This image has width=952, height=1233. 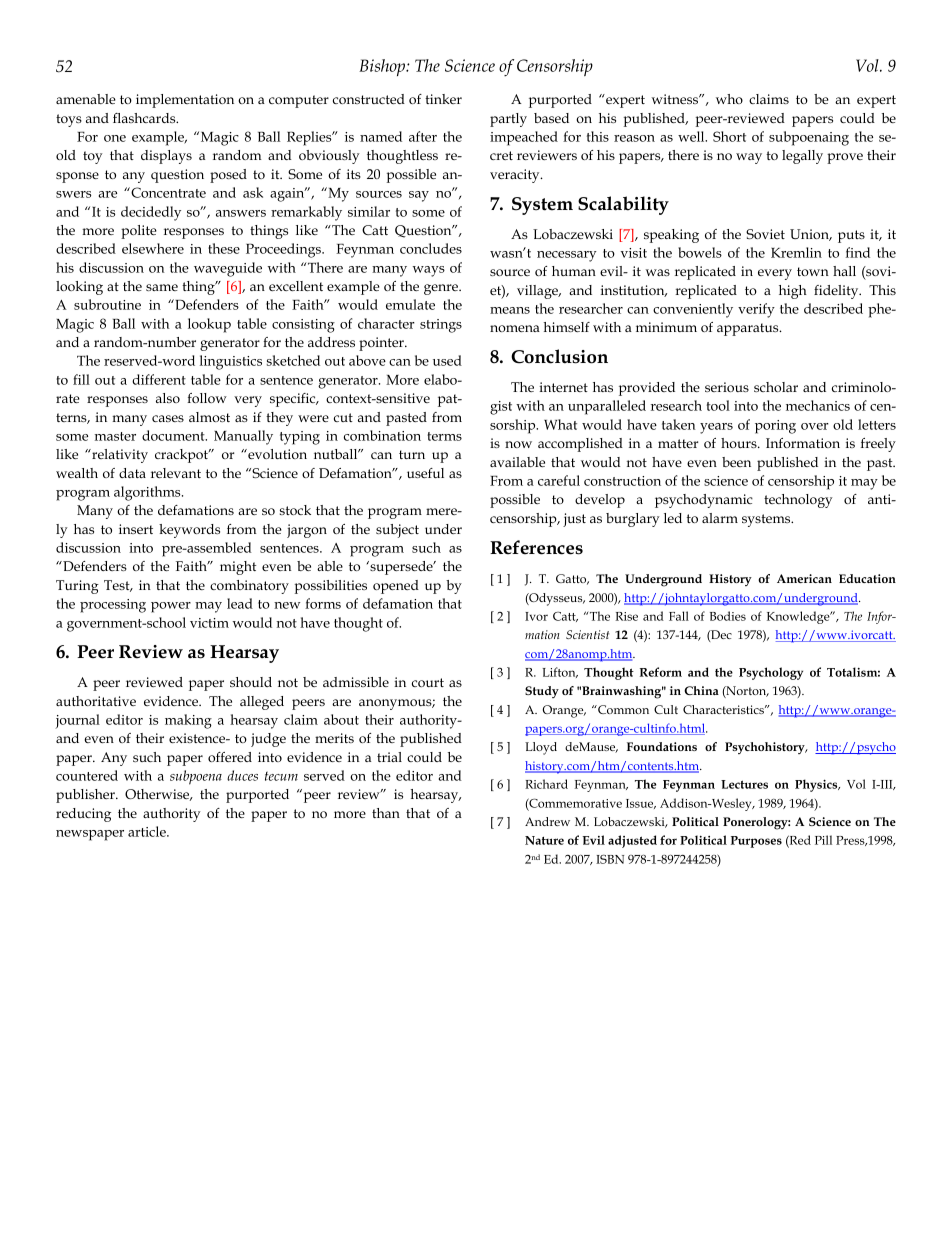 I want to click on victim, so click(x=209, y=623).
